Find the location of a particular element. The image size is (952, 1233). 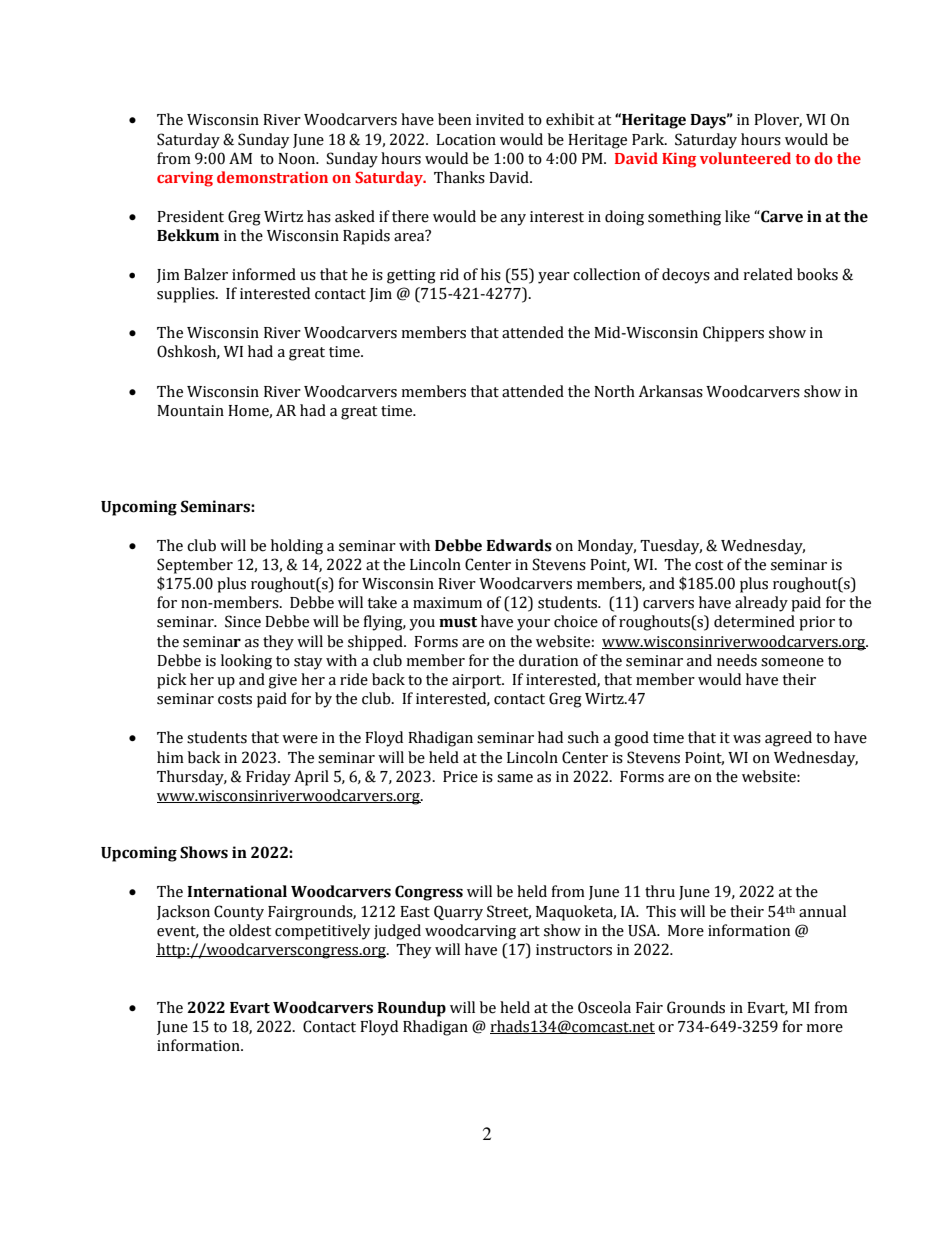

oldest is located at coordinates (250, 930).
